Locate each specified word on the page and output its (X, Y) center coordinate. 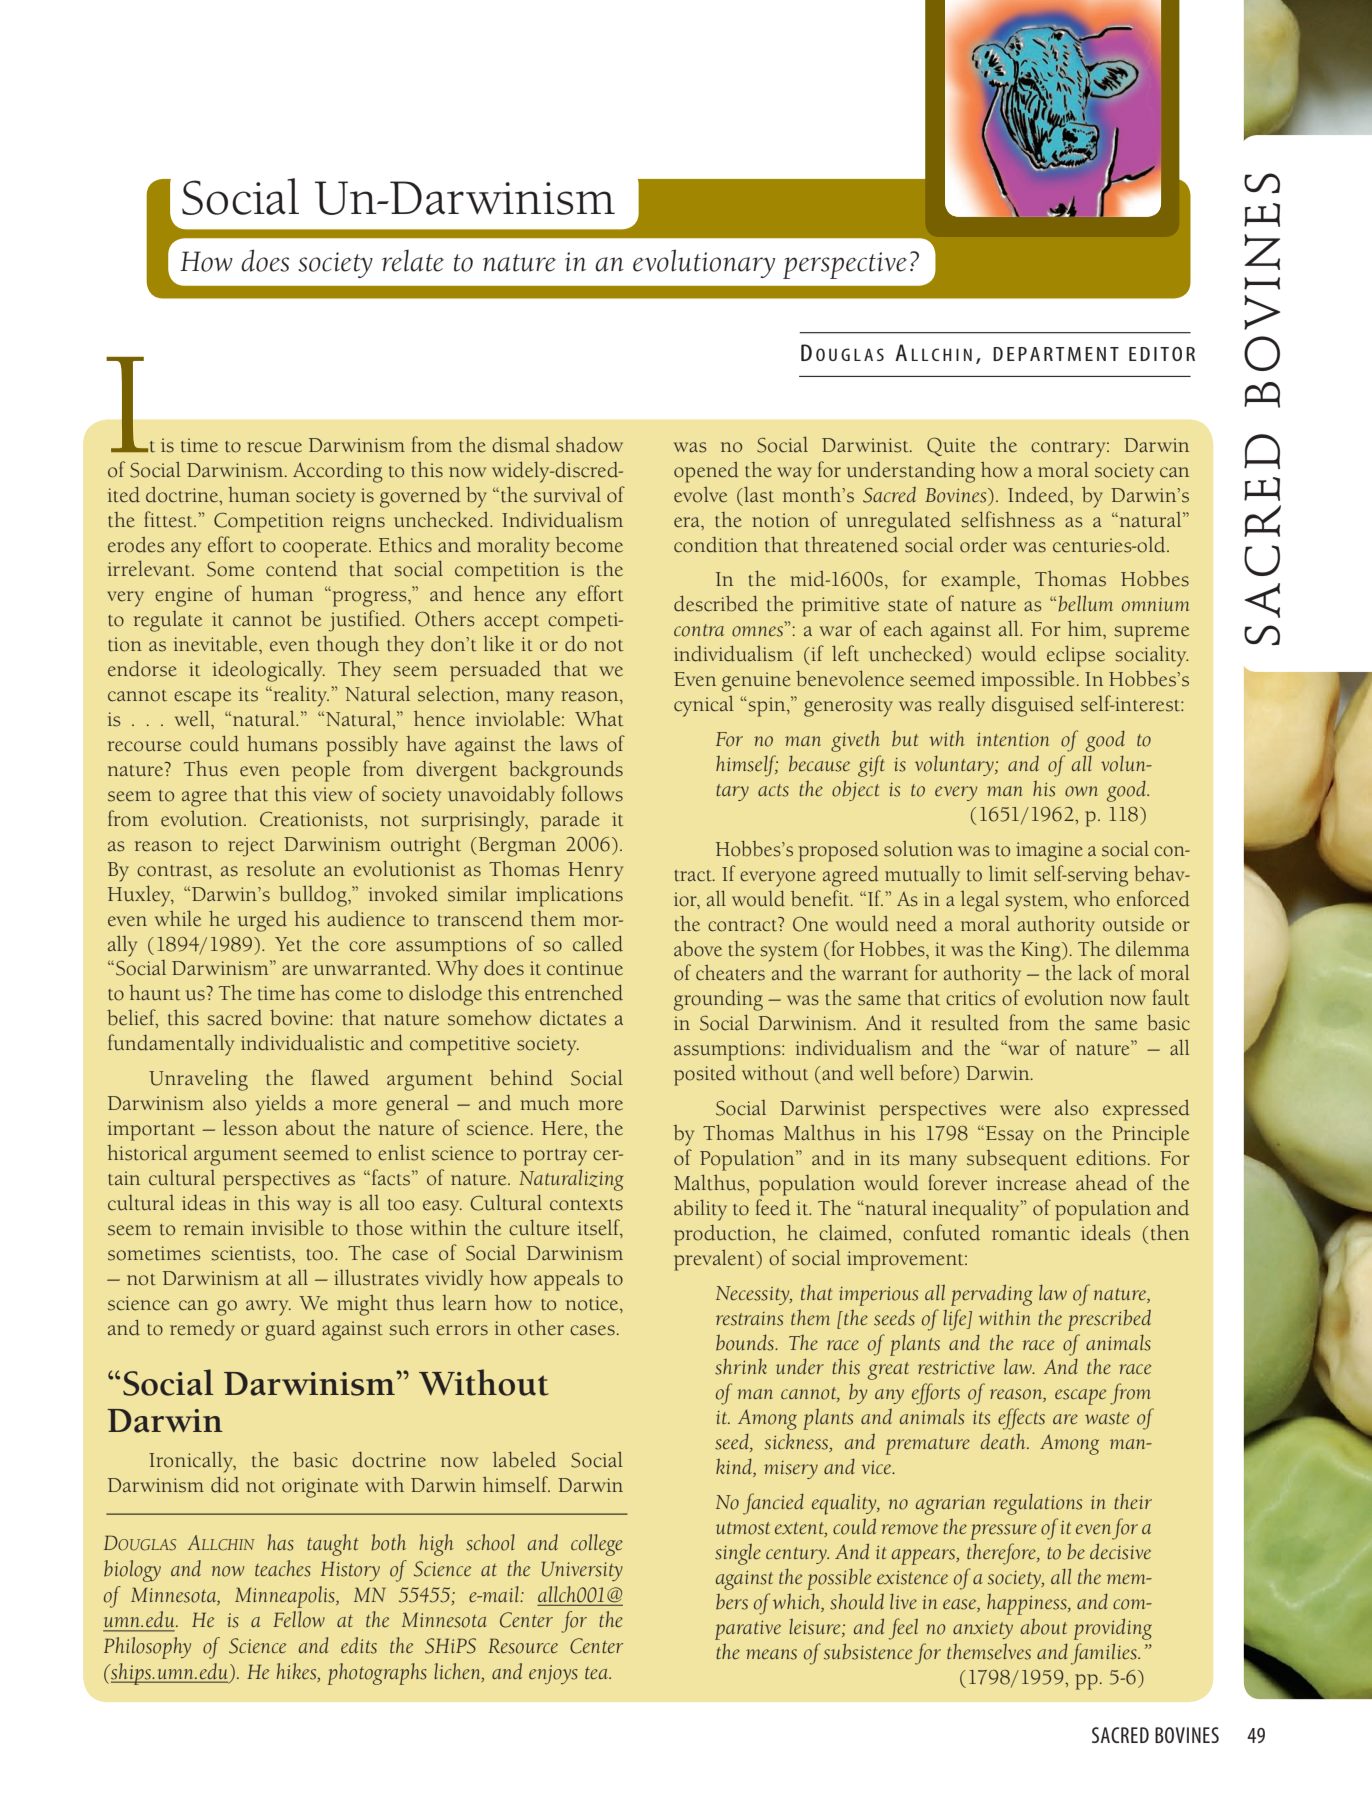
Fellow (299, 1619)
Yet (288, 944)
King (1042, 952)
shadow (589, 445)
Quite (951, 446)
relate (413, 261)
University (582, 1571)
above (698, 949)
